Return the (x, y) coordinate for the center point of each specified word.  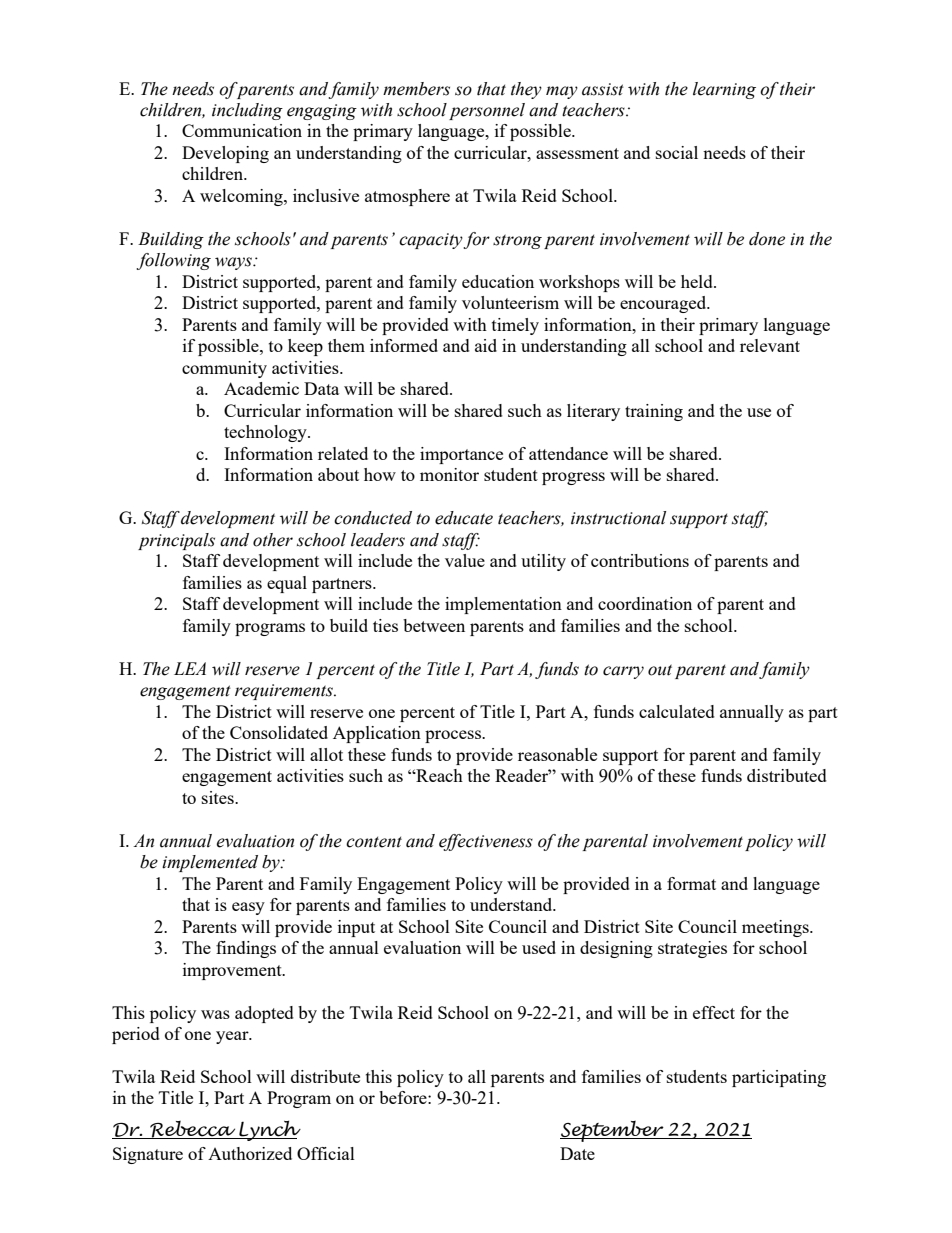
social (677, 152)
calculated (677, 711)
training (654, 412)
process (454, 736)
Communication (242, 130)
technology (266, 433)
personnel (487, 111)
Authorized (250, 1153)
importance (461, 455)
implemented (210, 863)
